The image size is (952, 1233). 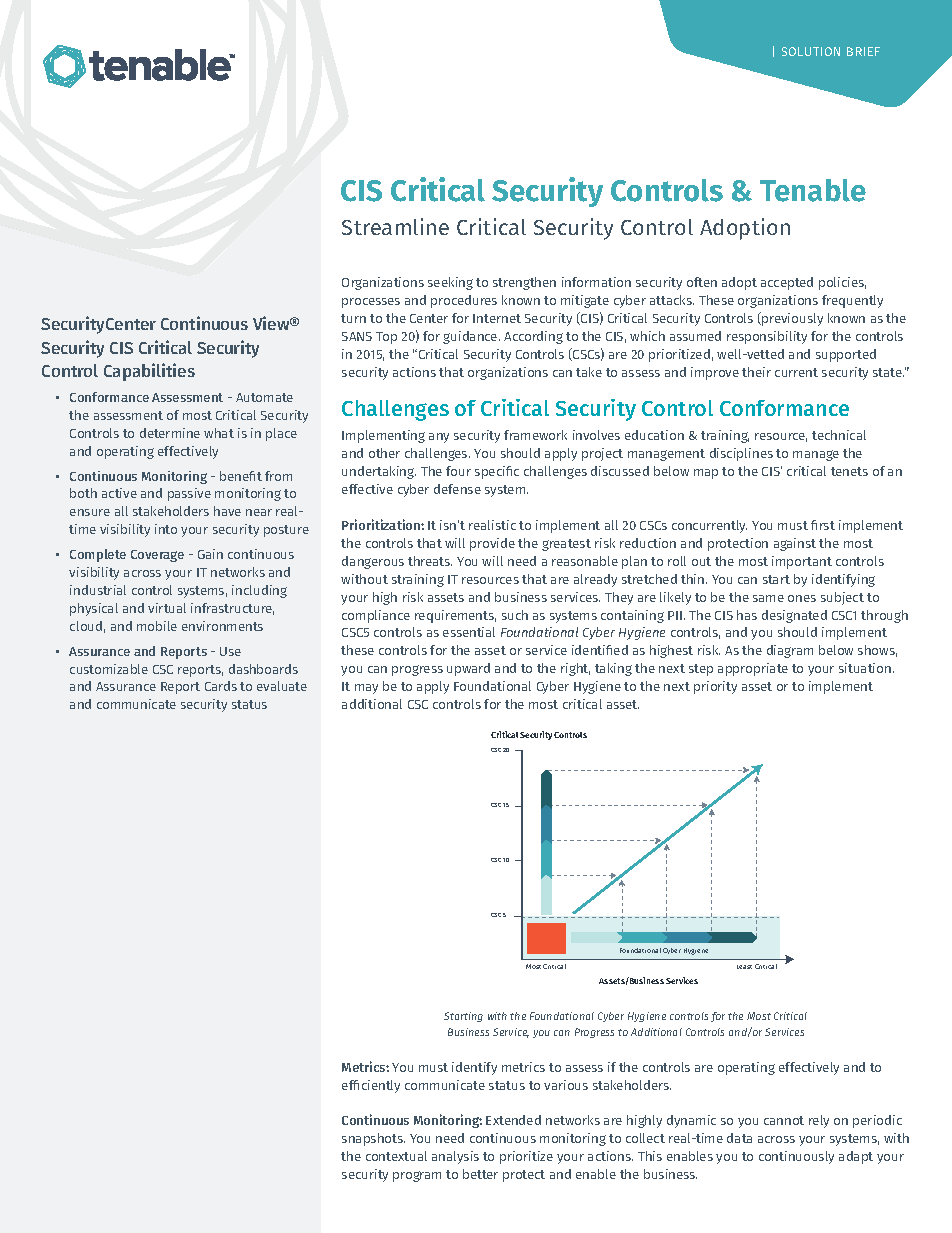 I want to click on upward, so click(x=468, y=669).
